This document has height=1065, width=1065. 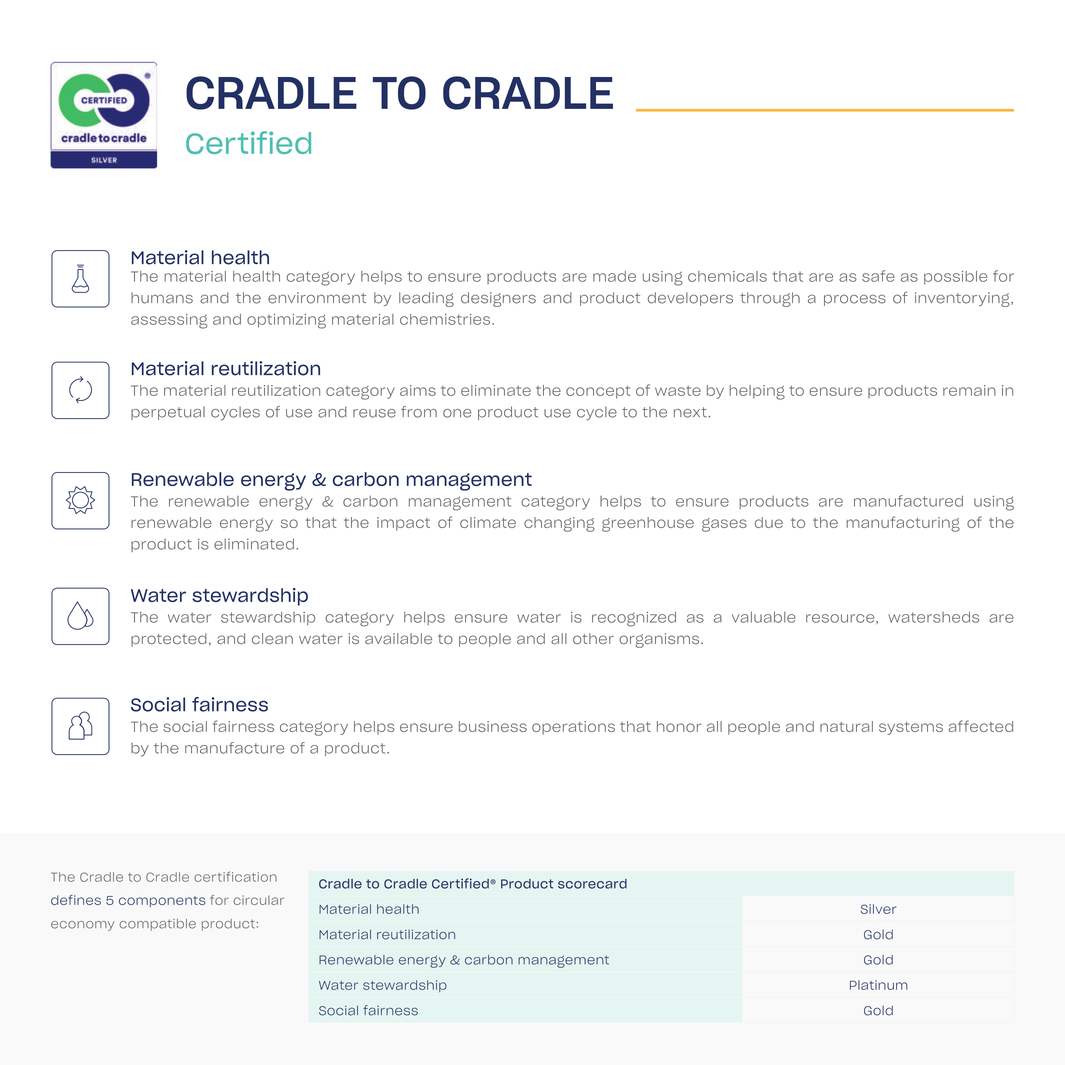 I want to click on operations, so click(x=573, y=728).
